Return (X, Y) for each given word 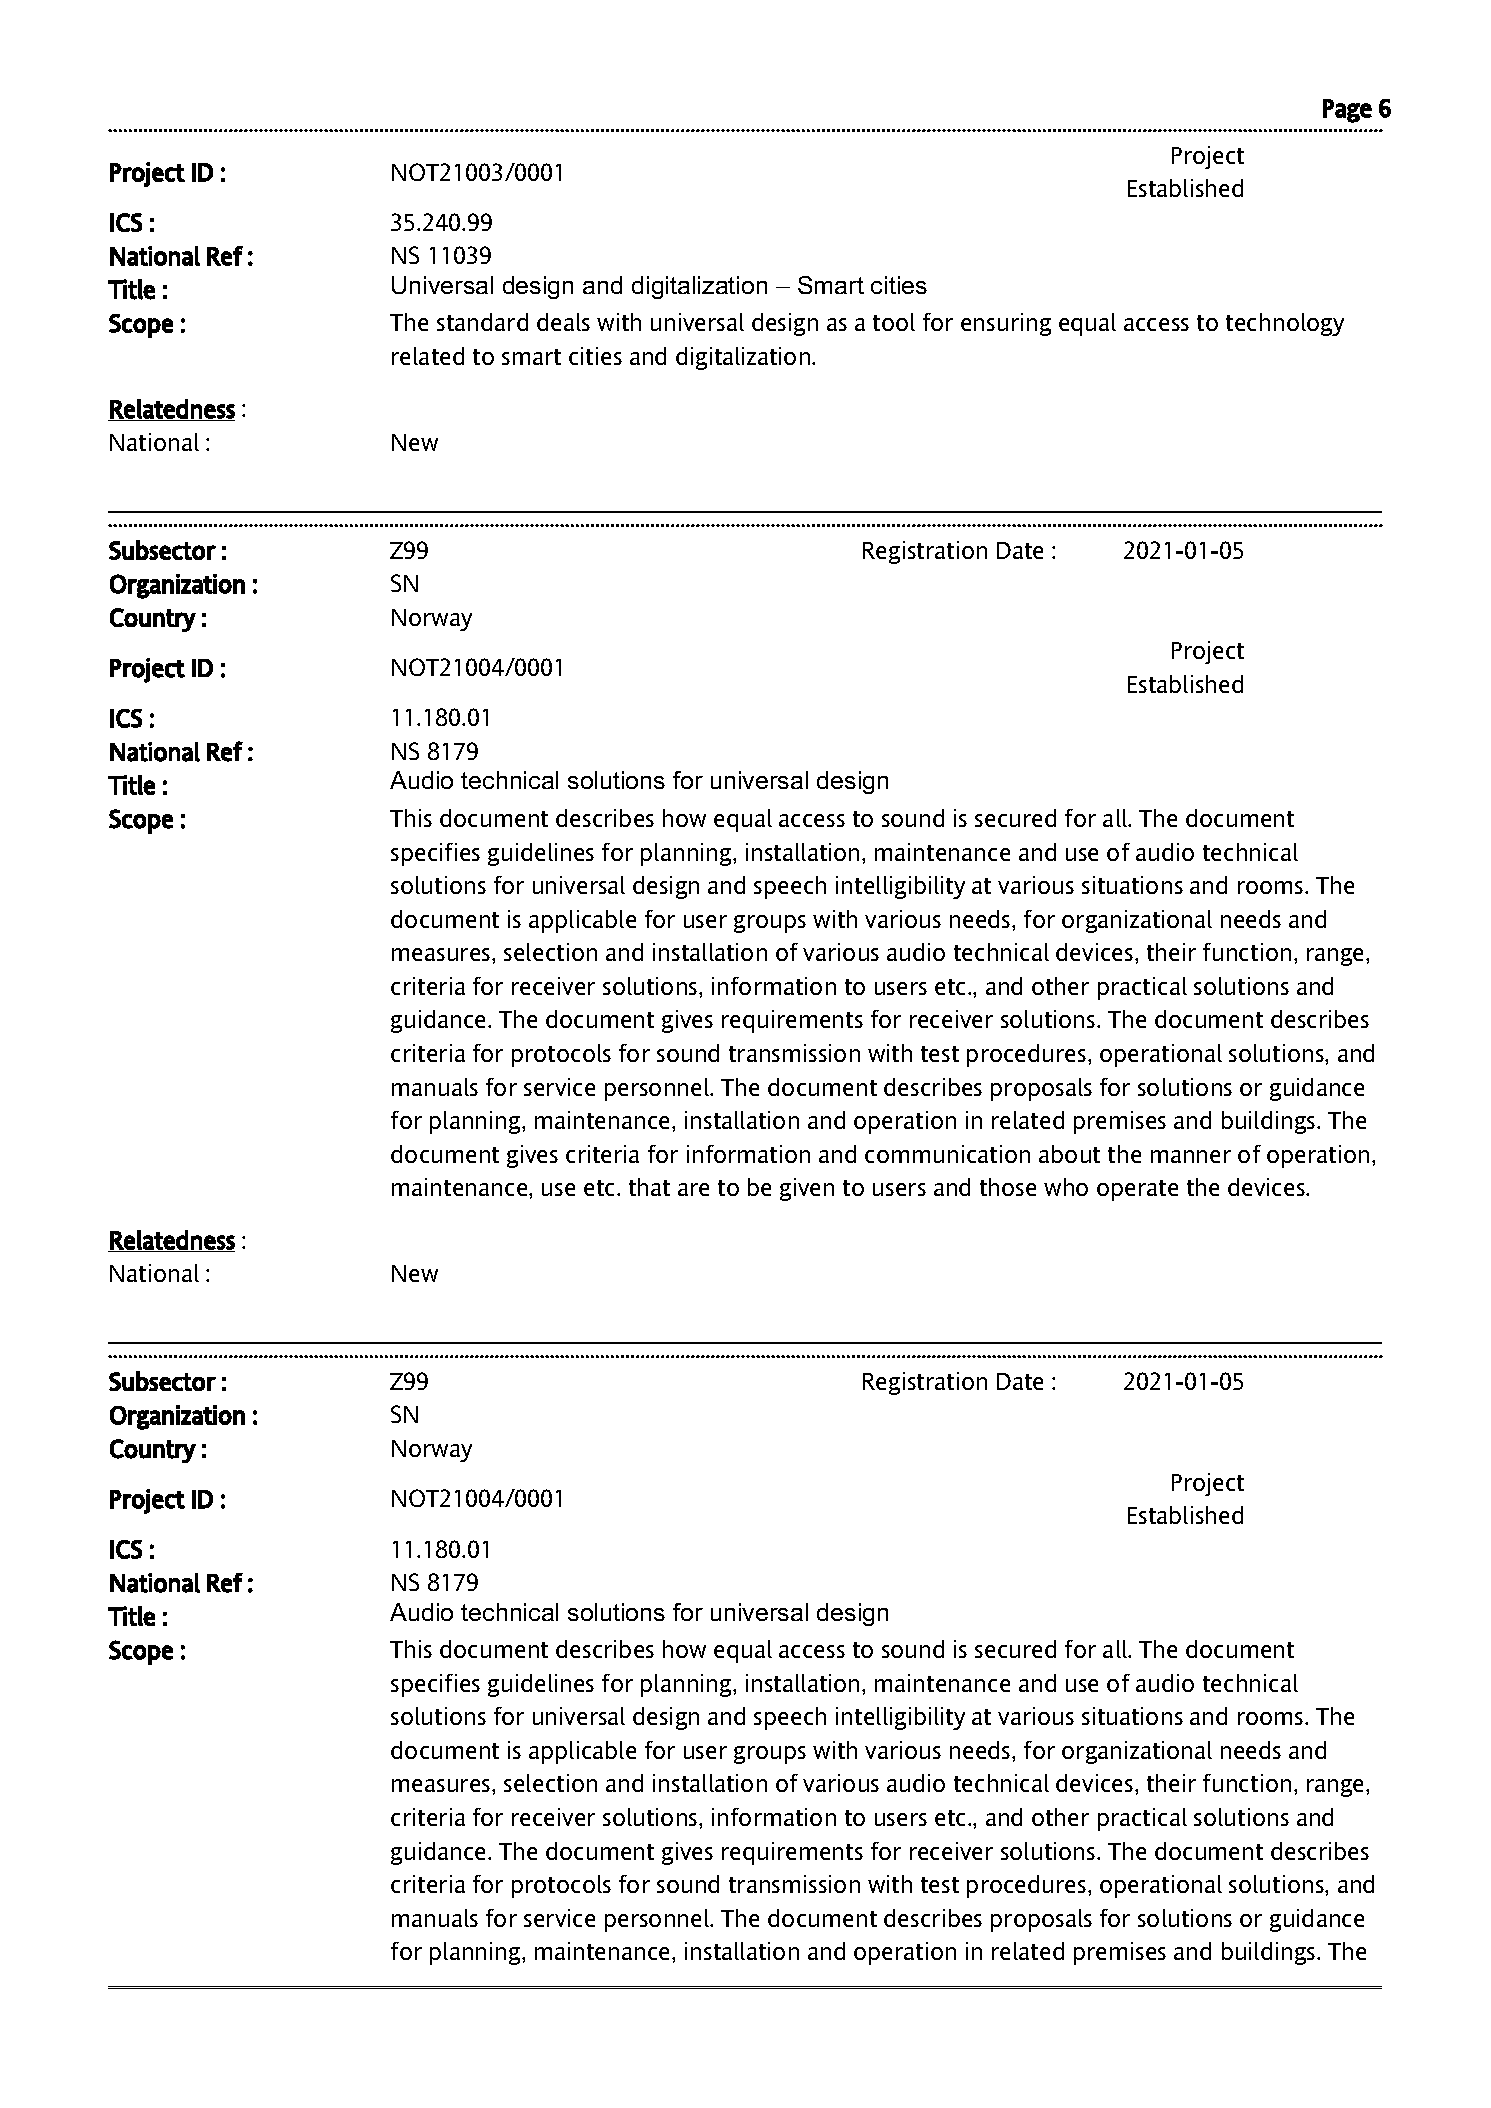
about (1069, 1154)
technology (1285, 324)
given (807, 1189)
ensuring (1006, 324)
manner (1191, 1156)
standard (482, 322)
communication (947, 1154)
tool (894, 322)
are (693, 1189)
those (1008, 1187)
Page (1347, 111)
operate (1137, 1190)
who (1066, 1187)
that (649, 1187)
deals (563, 322)
